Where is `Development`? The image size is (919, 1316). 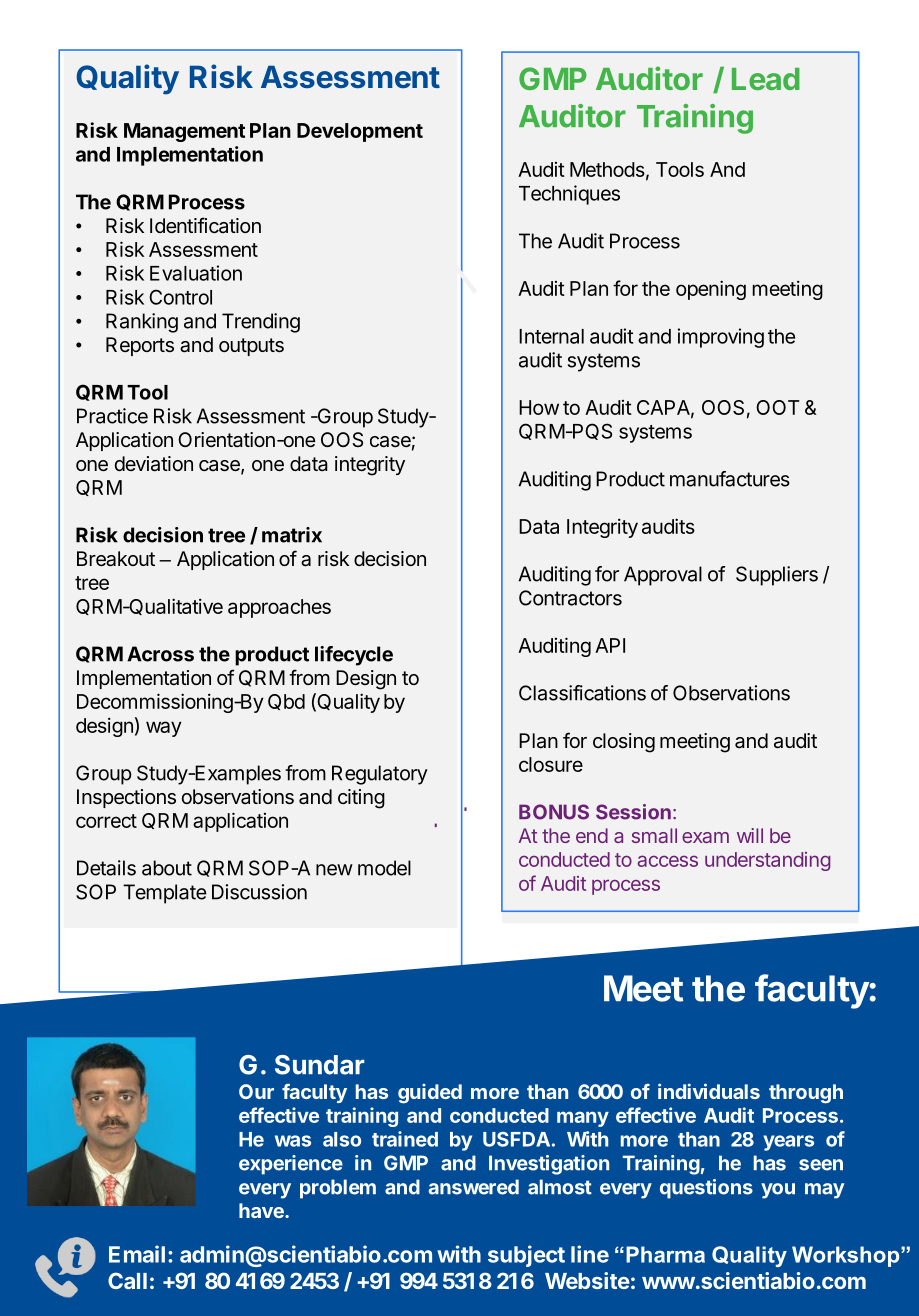
Development is located at coordinates (360, 132).
